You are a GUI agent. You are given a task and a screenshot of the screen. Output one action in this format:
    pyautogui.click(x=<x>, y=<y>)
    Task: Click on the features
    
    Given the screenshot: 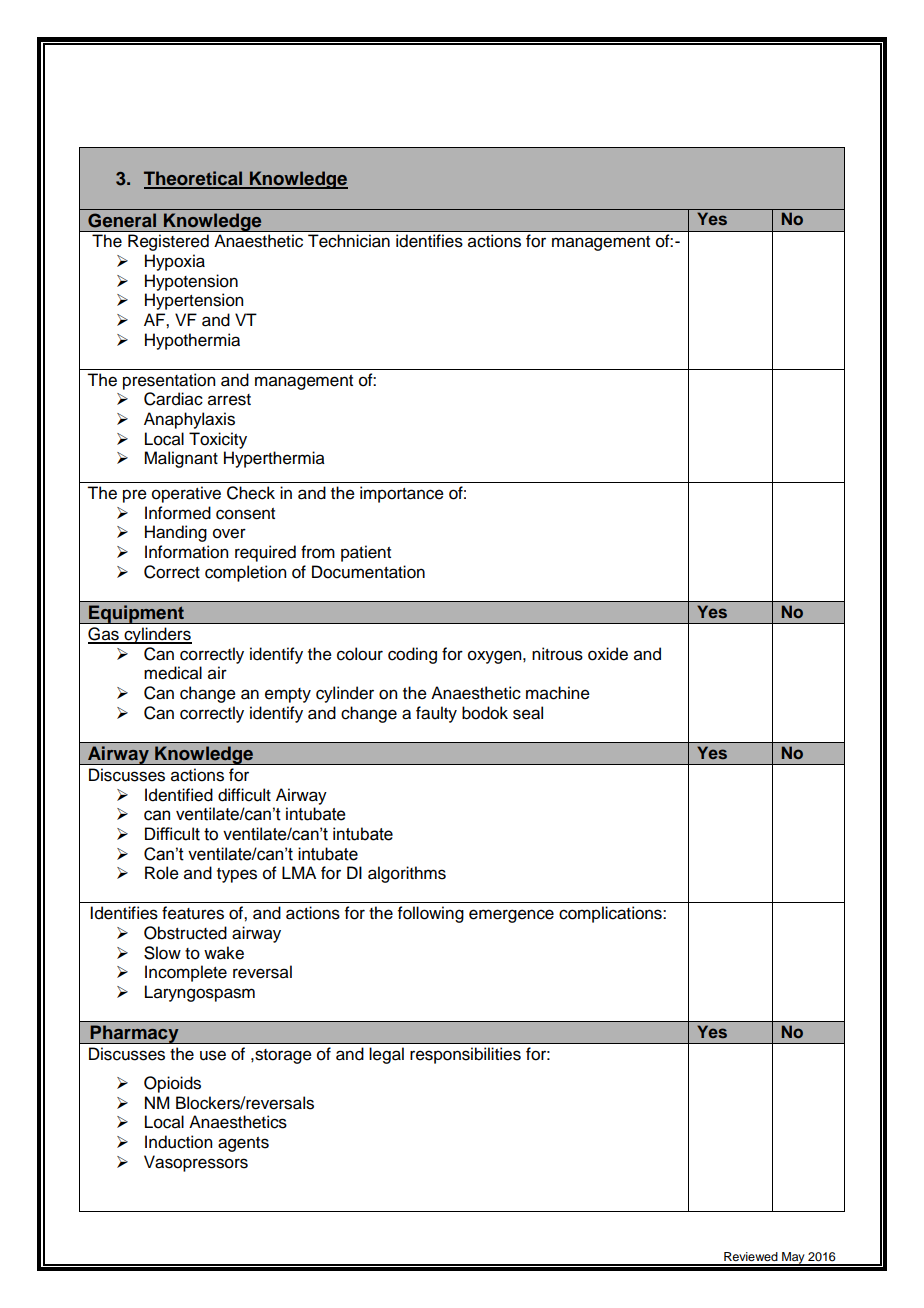 What is the action you would take?
    pyautogui.click(x=193, y=913)
